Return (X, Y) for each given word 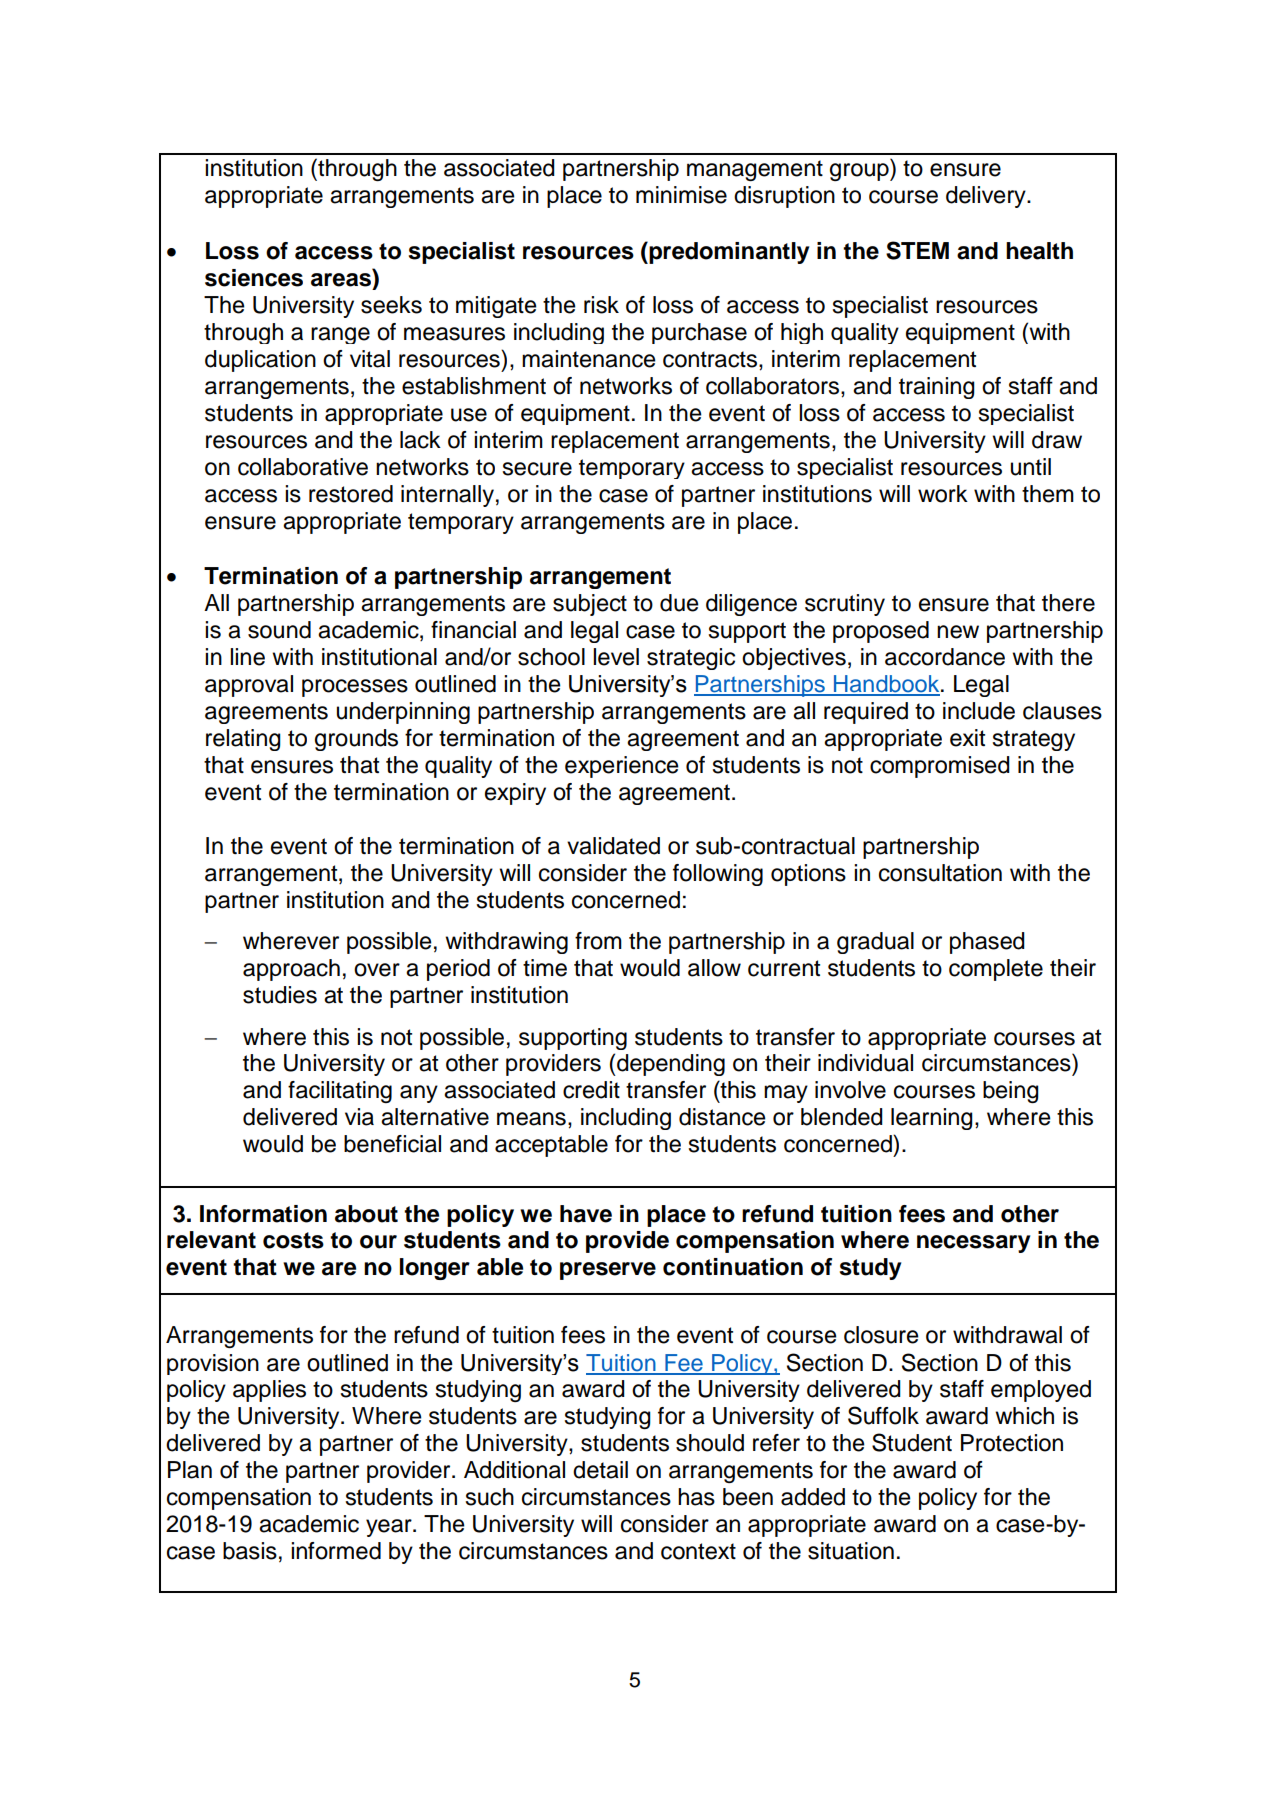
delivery (987, 197)
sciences (254, 278)
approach (291, 970)
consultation (940, 873)
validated (613, 846)
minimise (681, 195)
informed (336, 1551)
